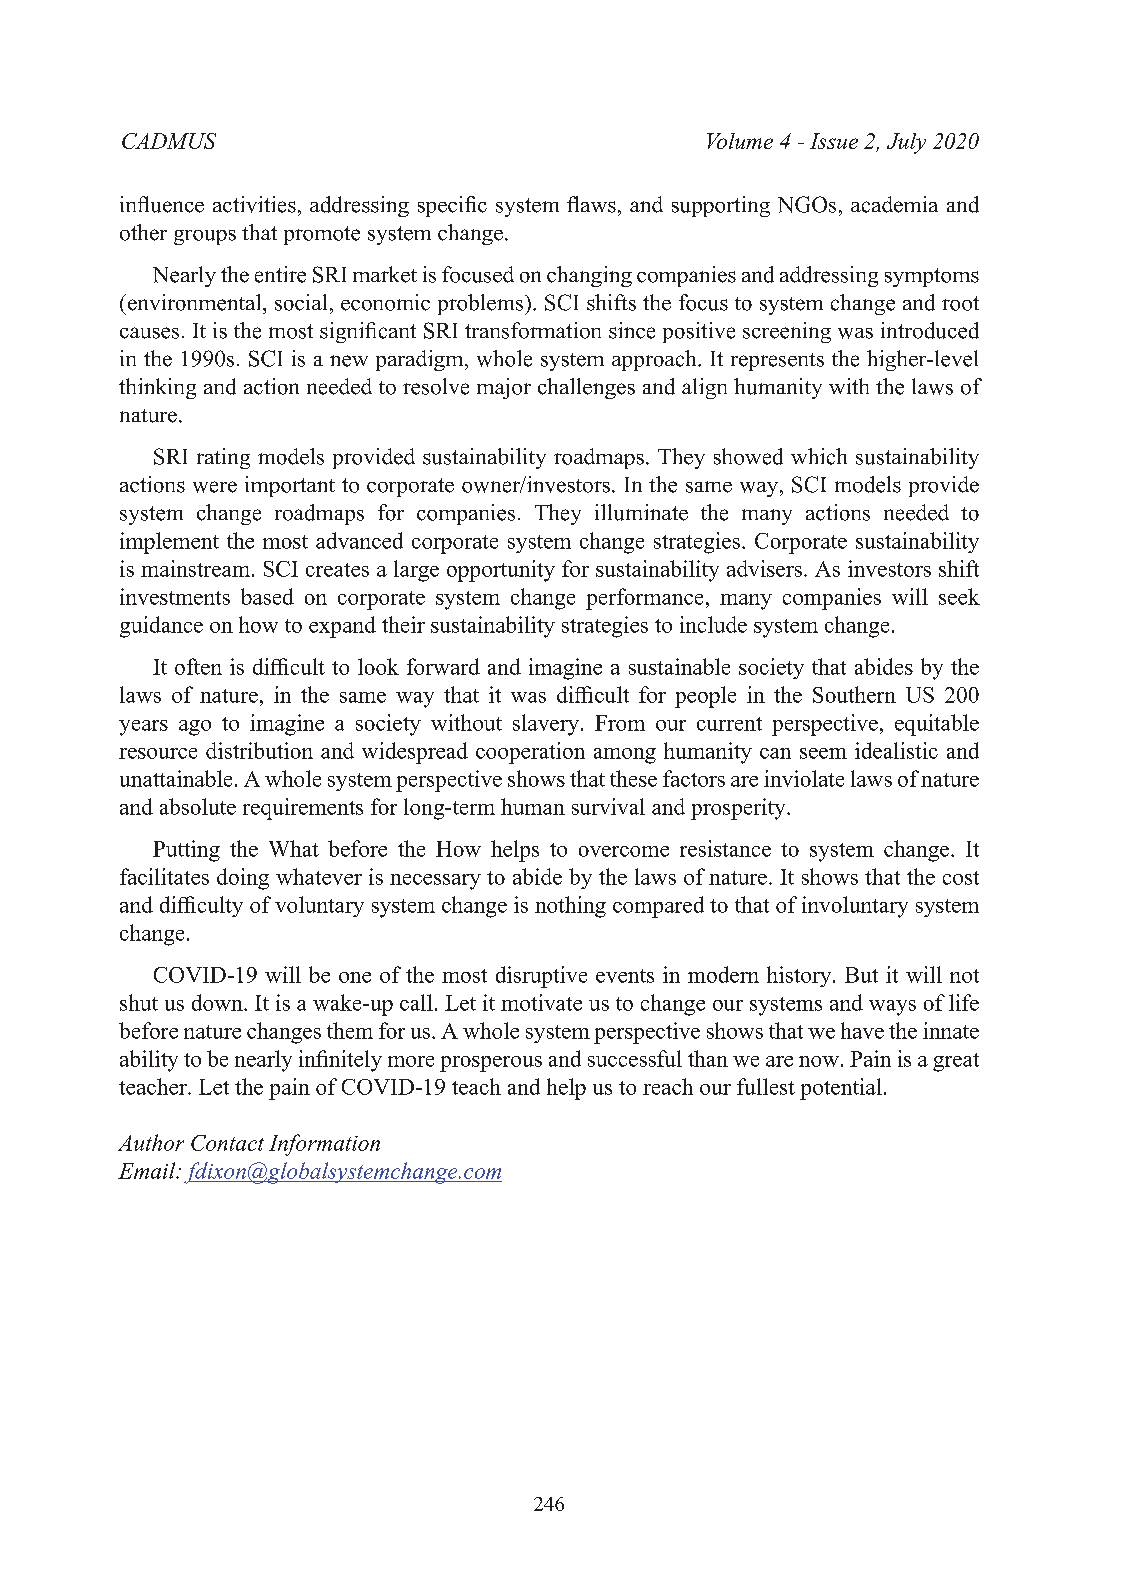  What do you see at coordinates (854, 694) in the screenshot?
I see `Southern` at bounding box center [854, 694].
